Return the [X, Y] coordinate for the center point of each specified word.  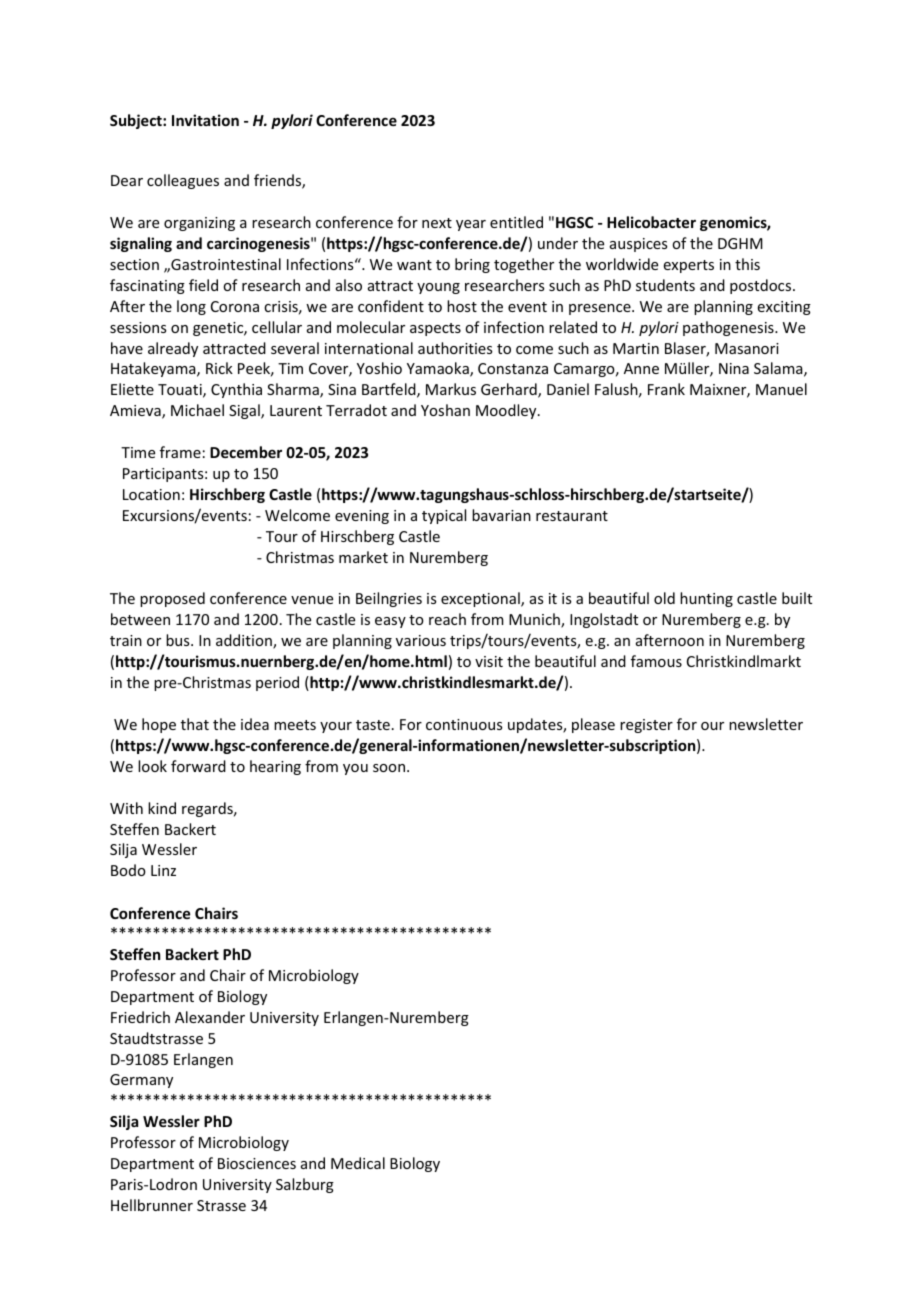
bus [179, 640]
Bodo [128, 870]
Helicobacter [651, 222]
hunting [706, 599]
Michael [197, 410]
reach [447, 619]
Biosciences [257, 1163]
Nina [734, 368]
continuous [464, 724]
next [437, 223]
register [646, 726]
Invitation [205, 120]
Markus [451, 389]
